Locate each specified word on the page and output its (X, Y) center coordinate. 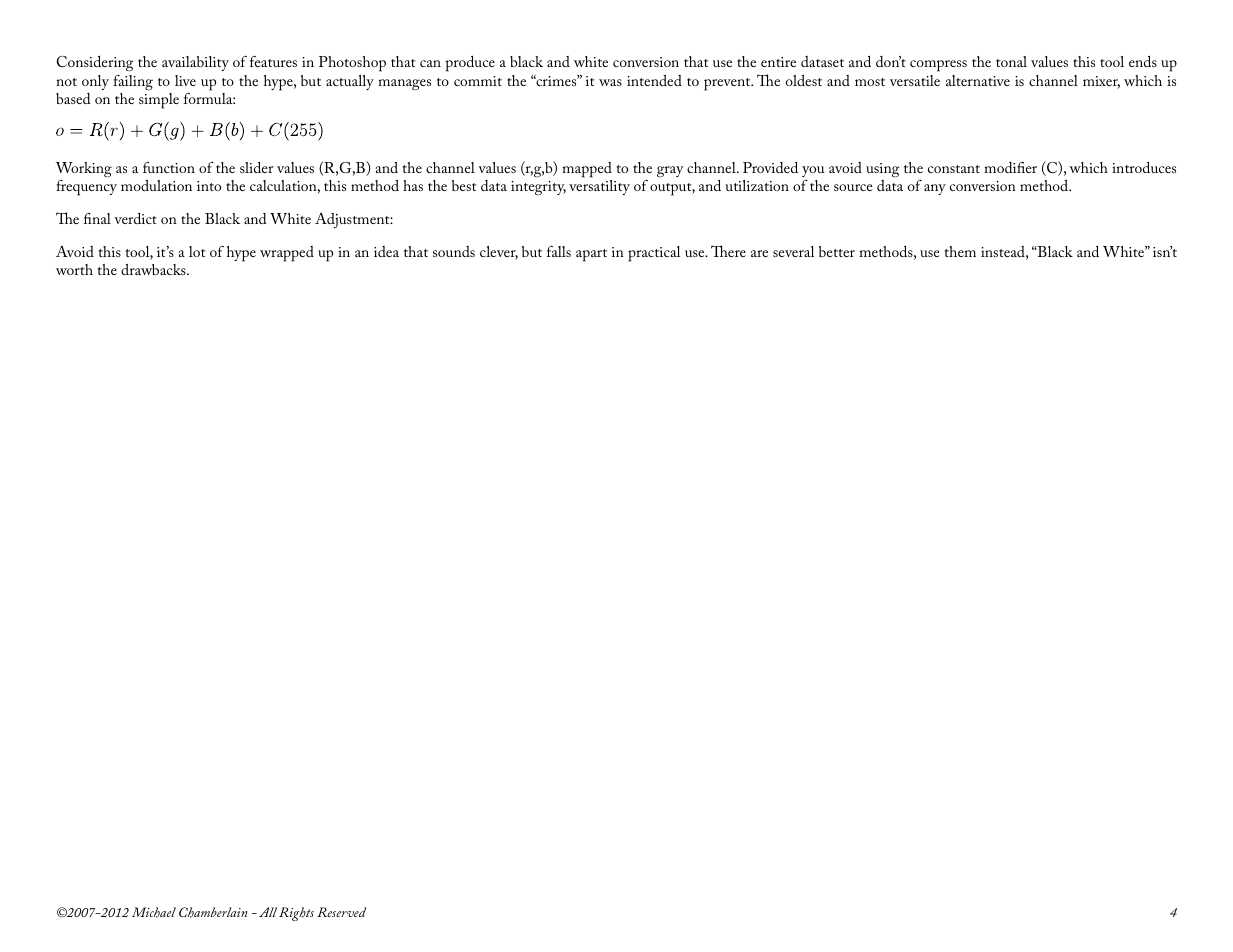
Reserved (341, 912)
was (610, 82)
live (185, 80)
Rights (296, 914)
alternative (978, 80)
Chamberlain (213, 912)
